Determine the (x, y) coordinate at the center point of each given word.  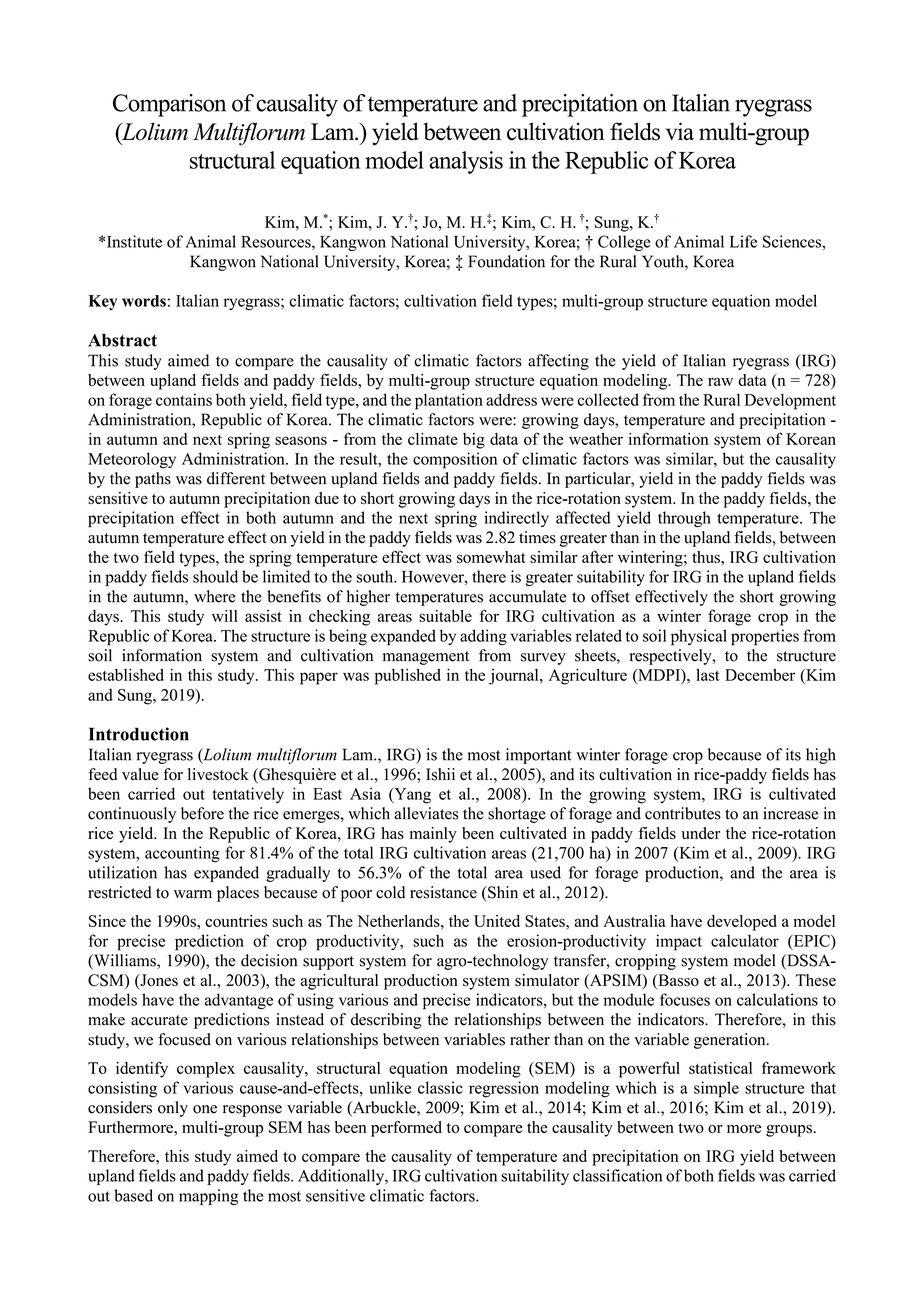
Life (743, 241)
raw (720, 381)
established (126, 674)
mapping (208, 1197)
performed (406, 1129)
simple (716, 1089)
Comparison (169, 105)
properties (765, 637)
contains (184, 399)
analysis (466, 162)
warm (193, 894)
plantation (449, 401)
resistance (443, 892)
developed (742, 923)
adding (483, 637)
